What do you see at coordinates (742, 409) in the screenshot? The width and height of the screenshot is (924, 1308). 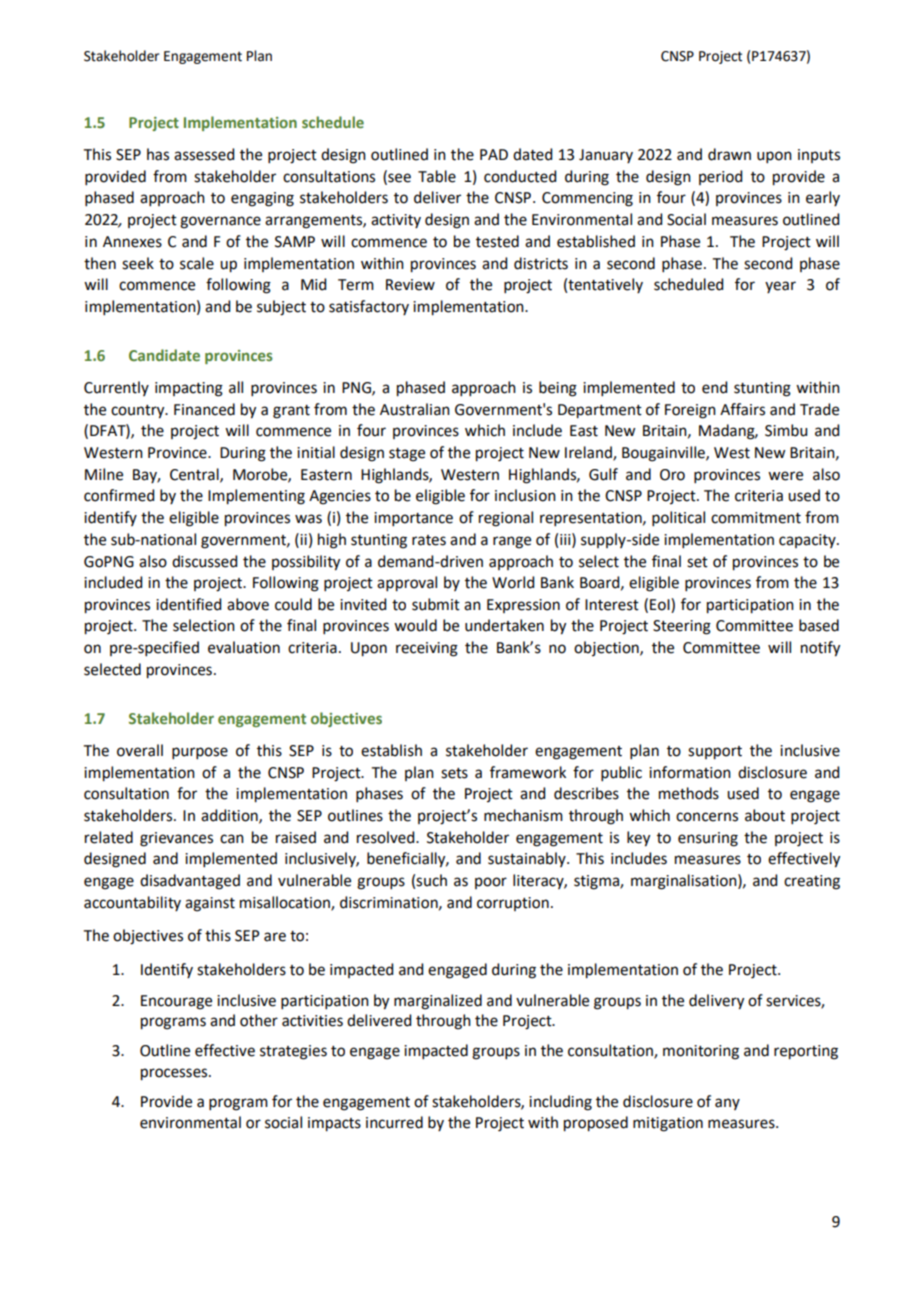 I see `Affairs` at bounding box center [742, 409].
